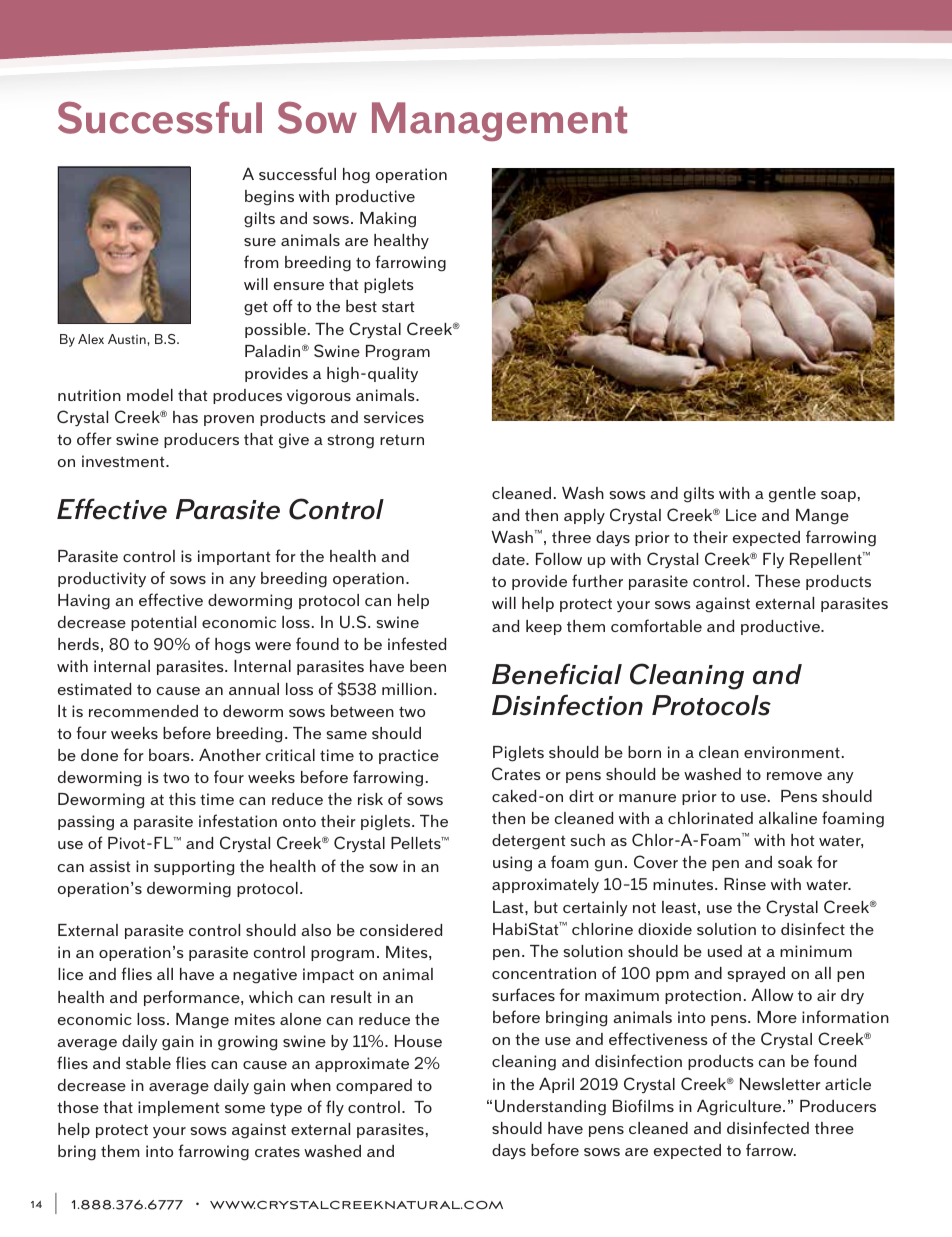 The width and height of the screenshot is (952, 1237). I want to click on return, so click(402, 440).
